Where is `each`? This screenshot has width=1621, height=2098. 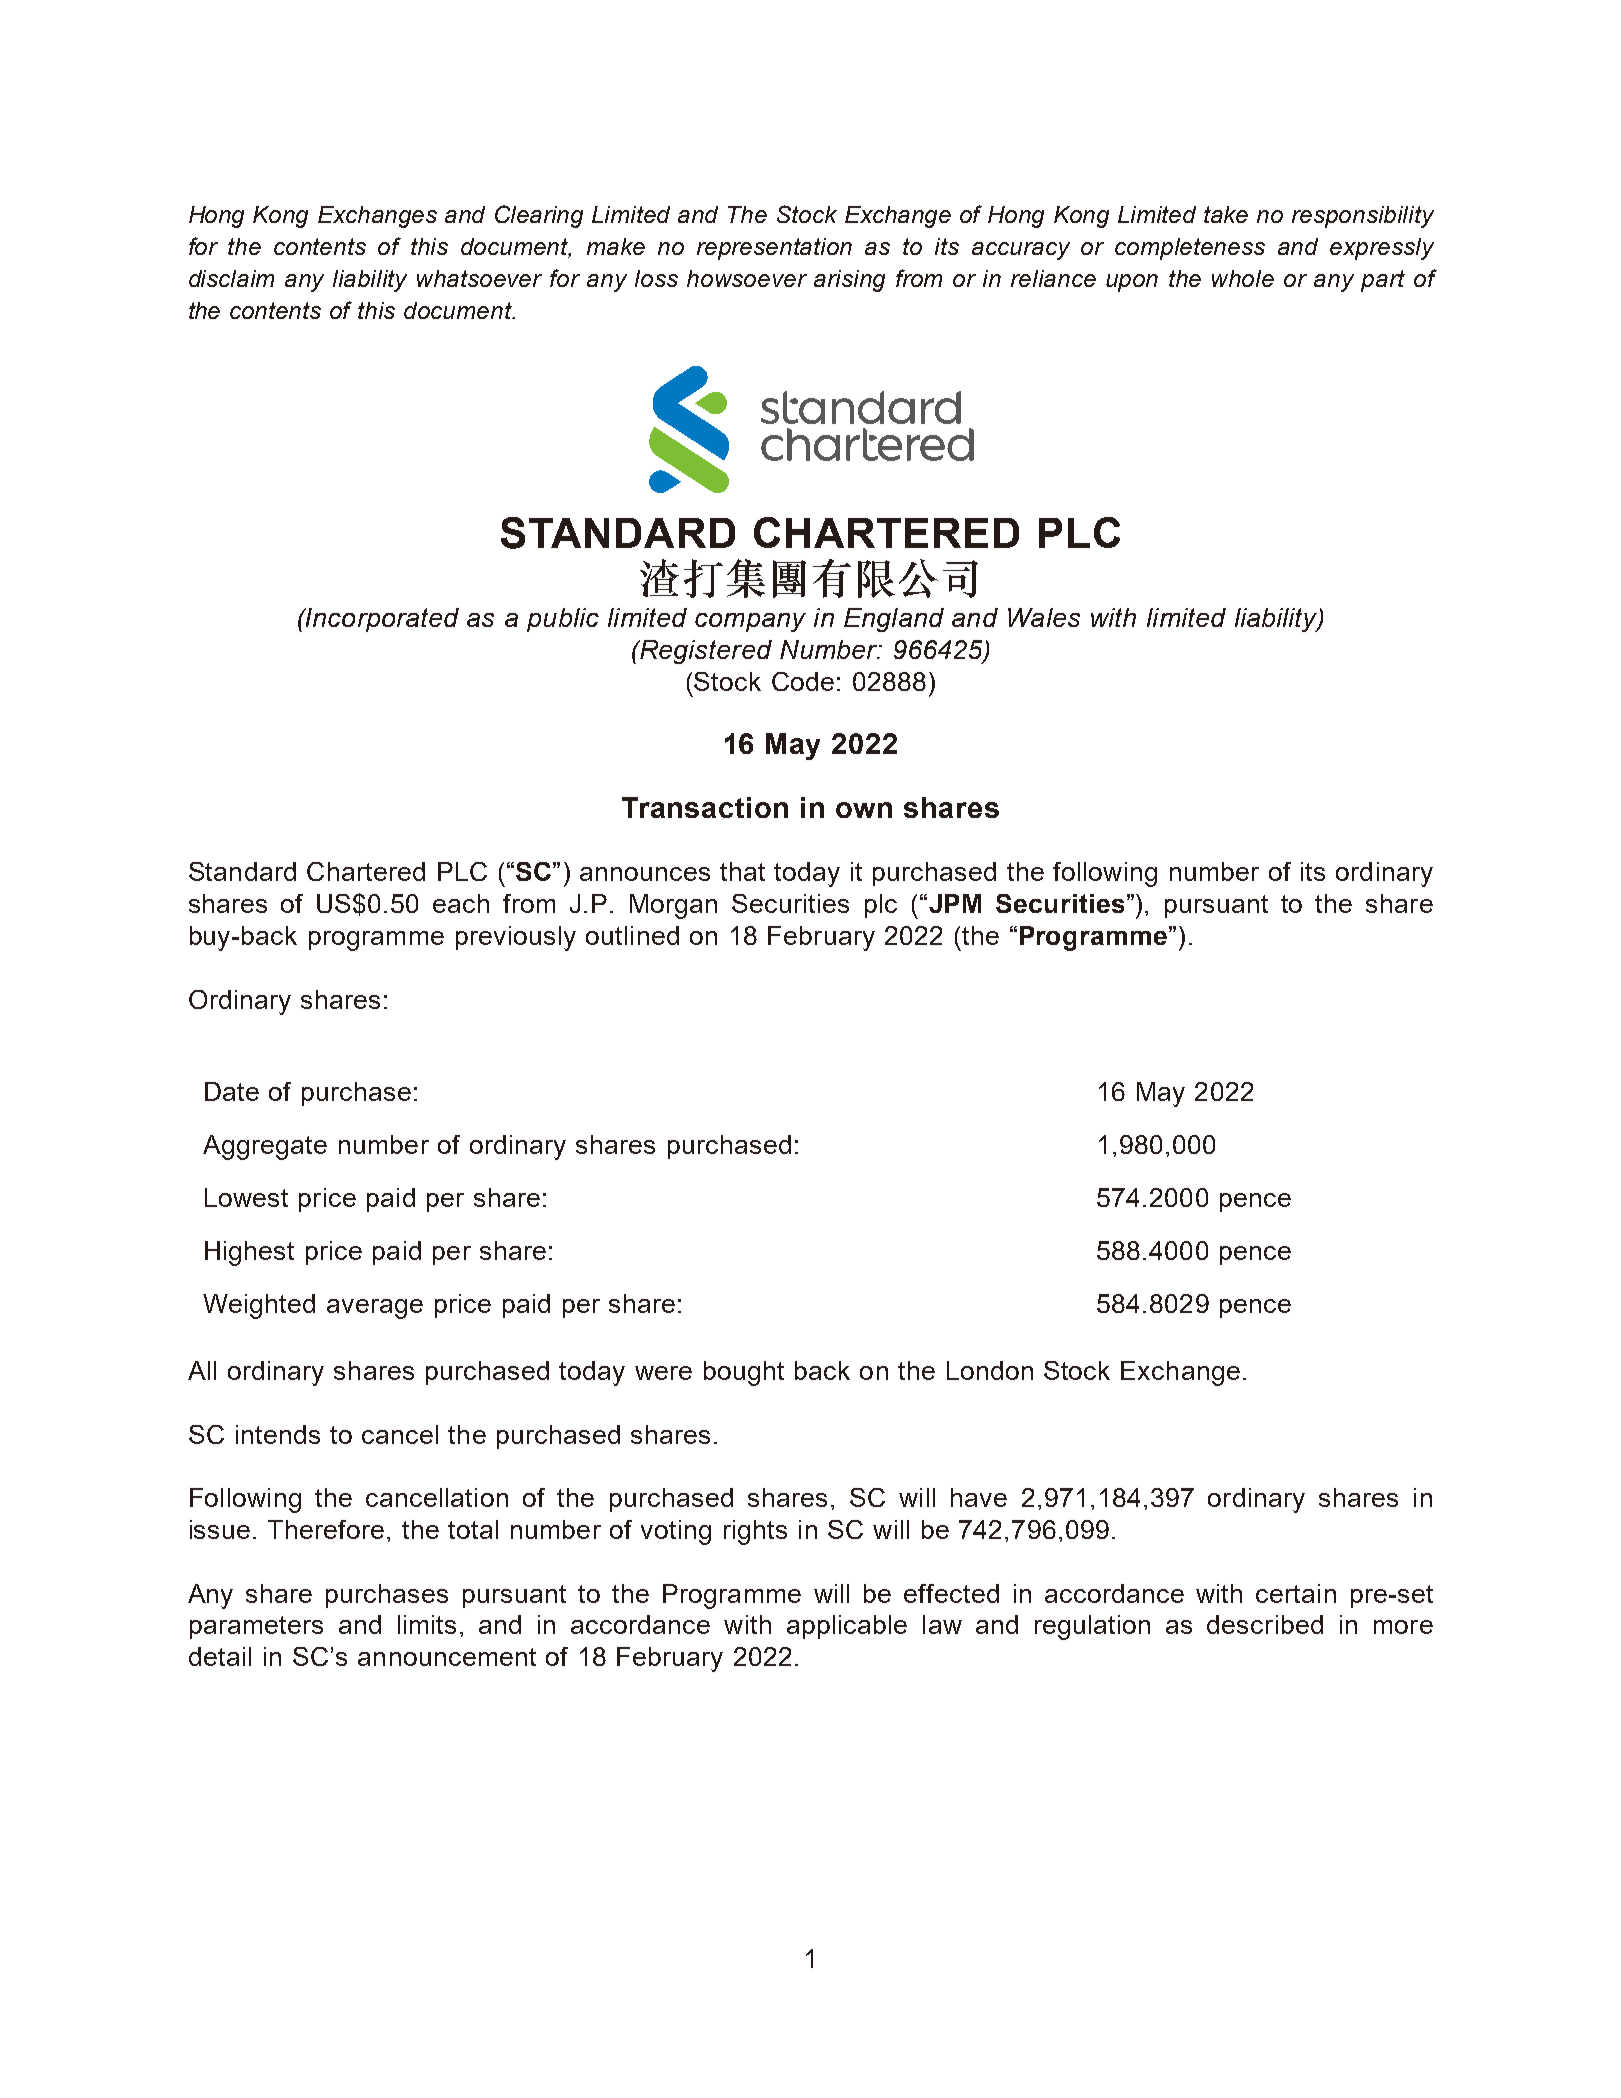 each is located at coordinates (461, 903).
